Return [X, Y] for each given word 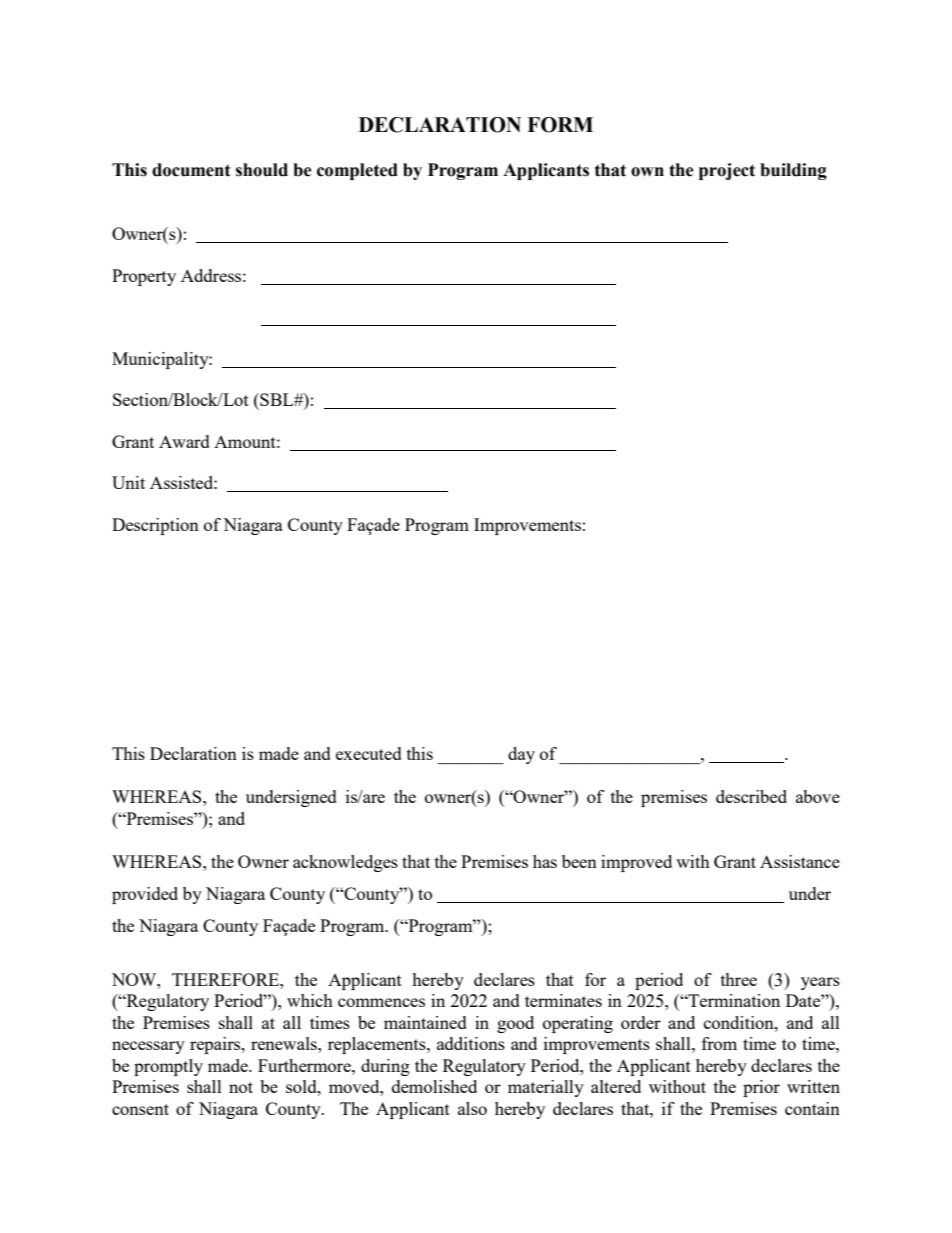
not [241, 1087]
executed [369, 753]
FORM [560, 125]
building [793, 171]
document [191, 170]
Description [155, 526]
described [751, 796]
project [727, 171]
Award [184, 441]
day [521, 755]
